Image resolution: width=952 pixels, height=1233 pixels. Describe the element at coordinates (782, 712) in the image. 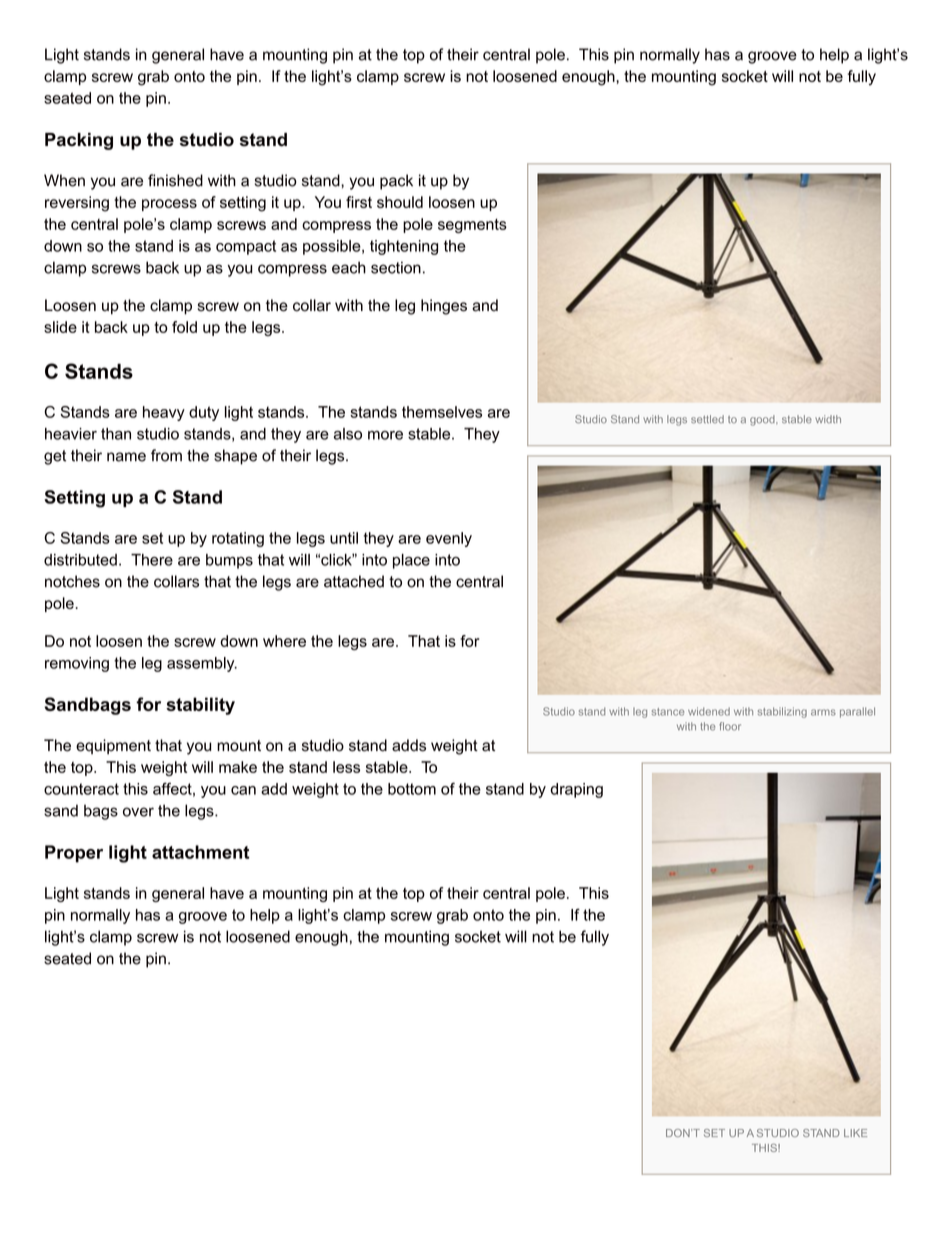

I see `stabilizing` at that location.
